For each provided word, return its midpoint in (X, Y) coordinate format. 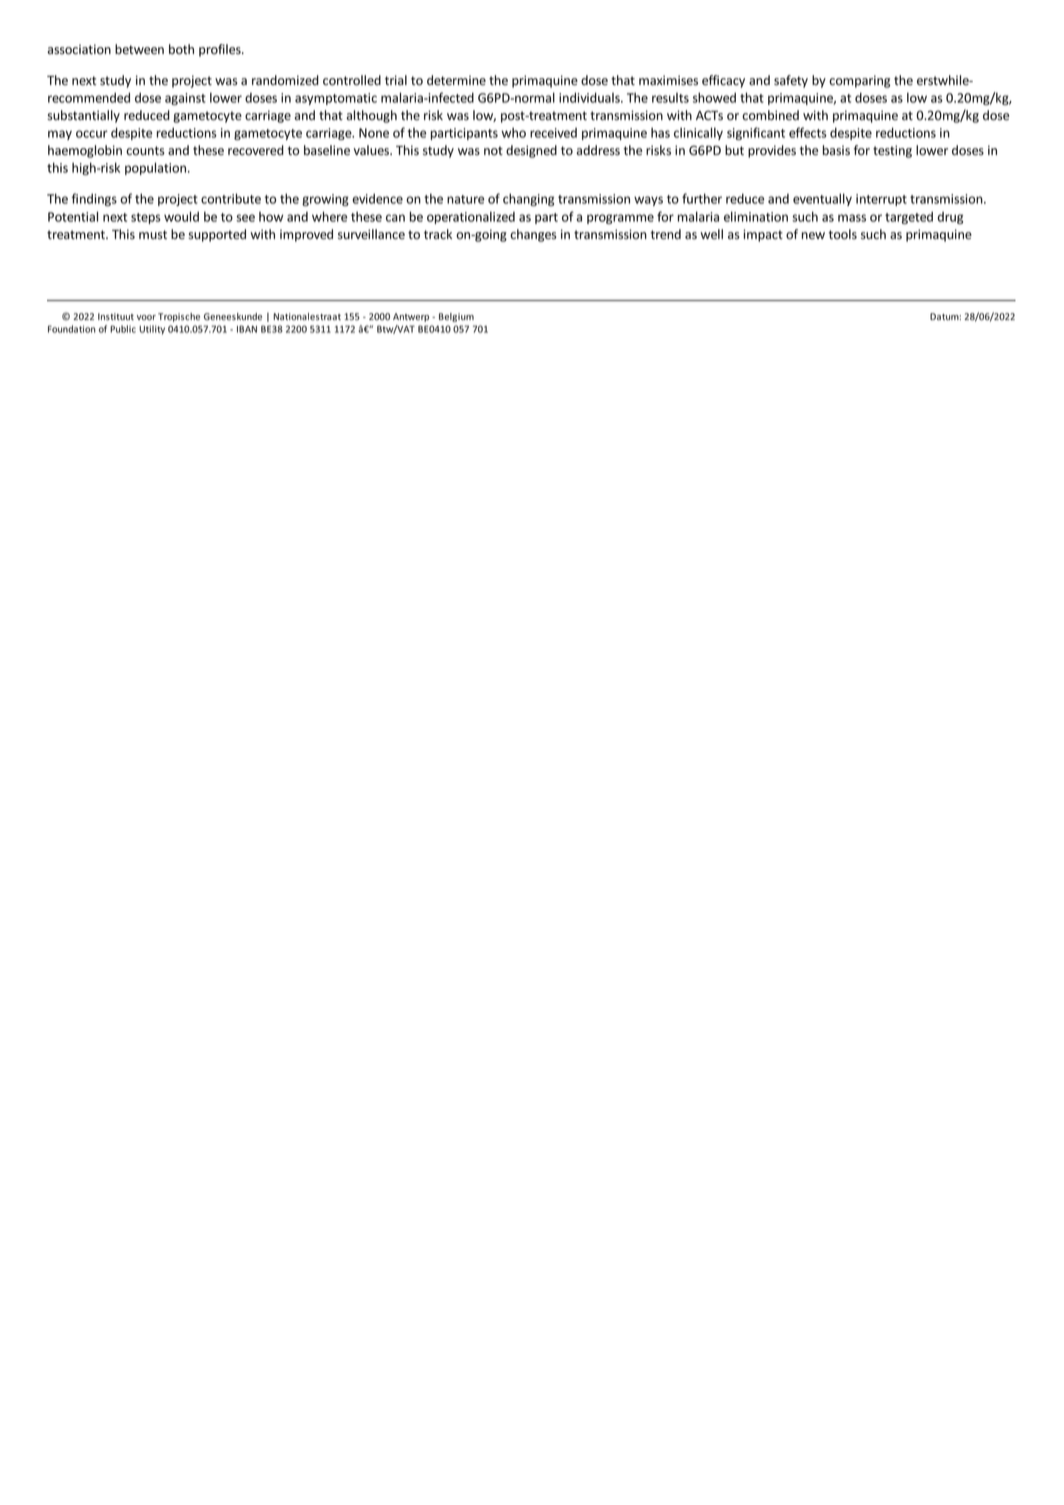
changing (528, 199)
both (181, 49)
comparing (859, 81)
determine (456, 80)
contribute (231, 198)
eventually (822, 199)
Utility (152, 330)
